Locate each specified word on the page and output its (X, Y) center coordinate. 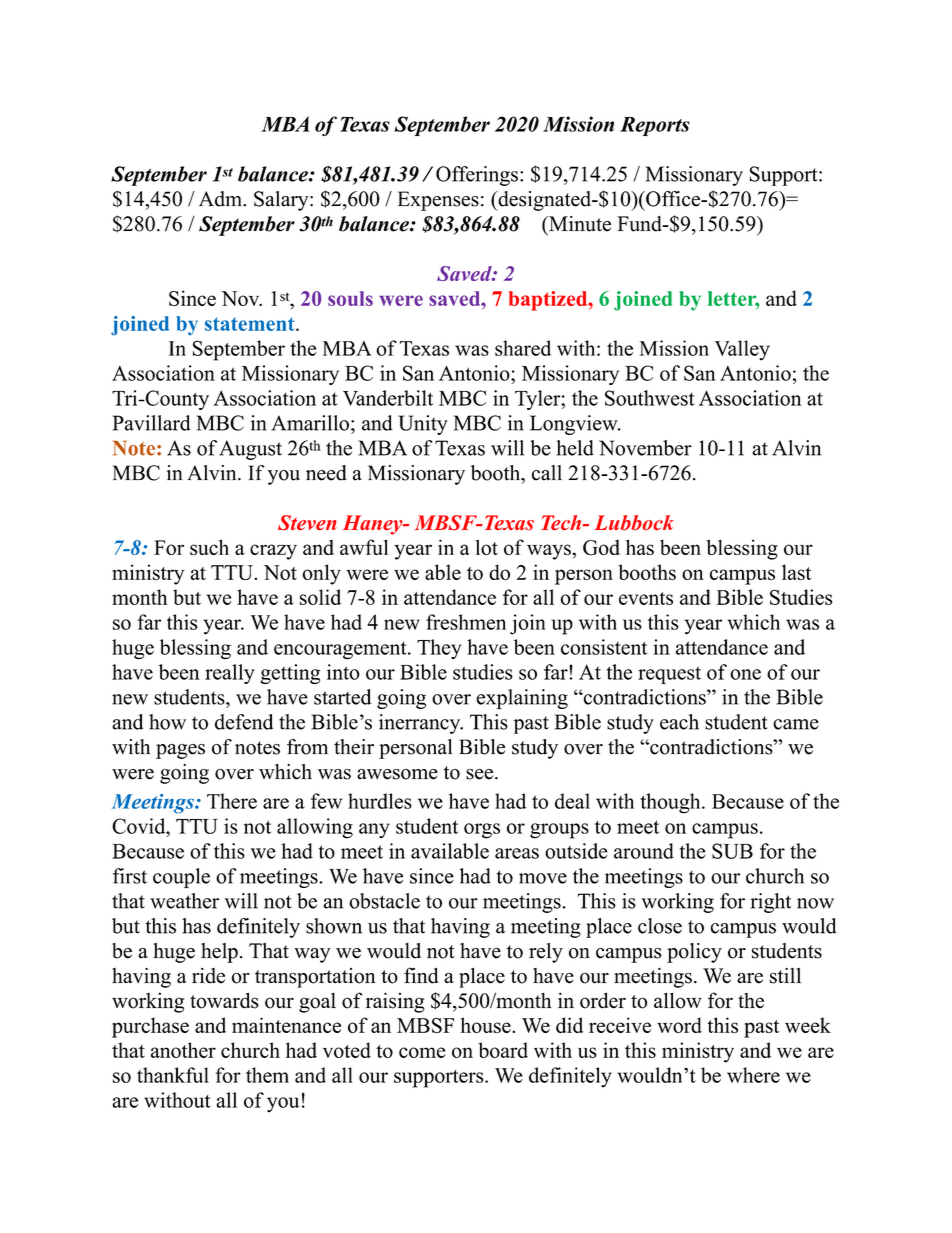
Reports (655, 126)
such (209, 547)
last (796, 572)
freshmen (466, 622)
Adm (221, 199)
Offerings (477, 176)
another (183, 1050)
